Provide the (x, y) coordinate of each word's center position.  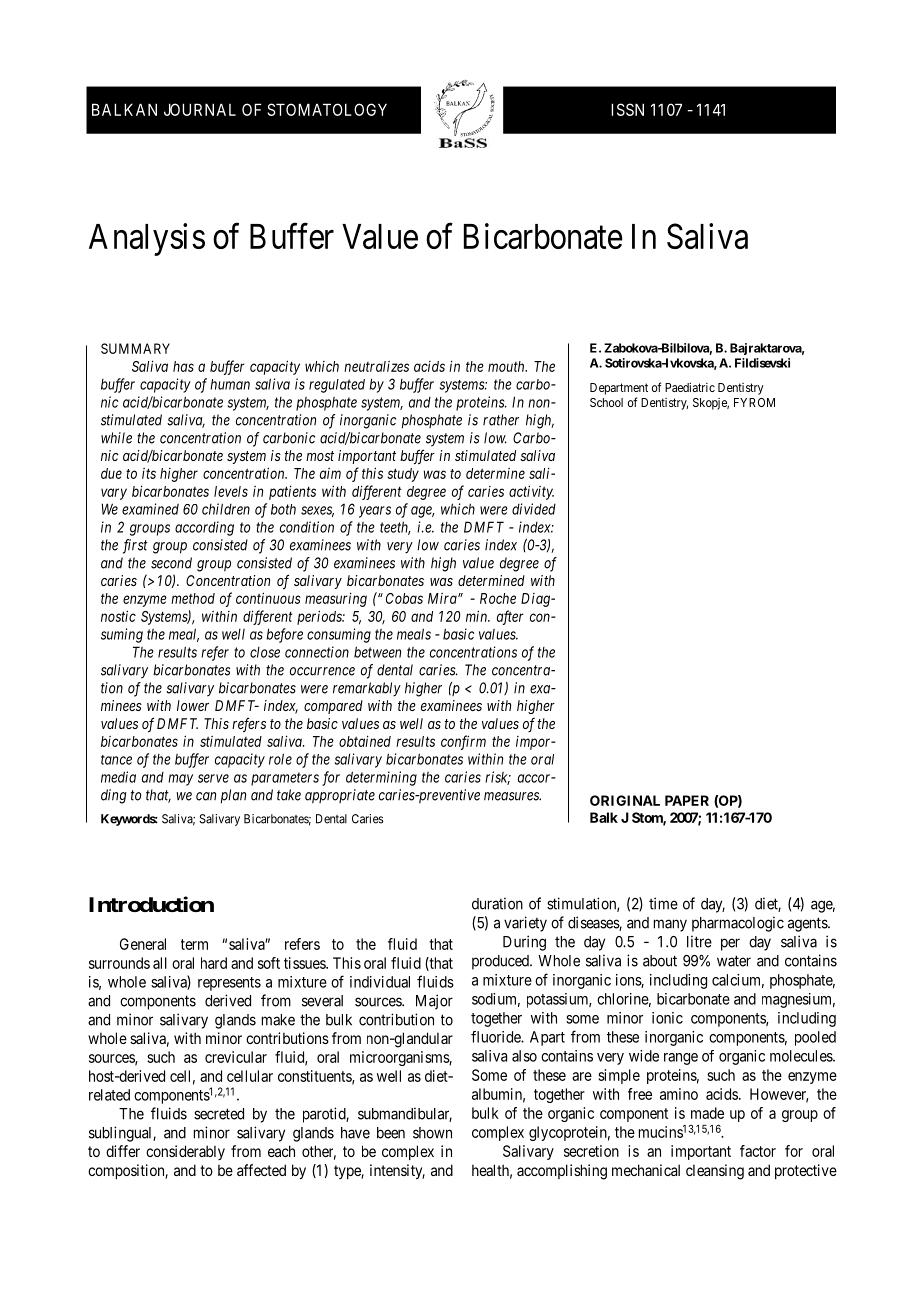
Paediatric (690, 387)
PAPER (687, 800)
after (510, 617)
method (193, 598)
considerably (185, 1152)
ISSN (627, 109)
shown (432, 1133)
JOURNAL (200, 109)
